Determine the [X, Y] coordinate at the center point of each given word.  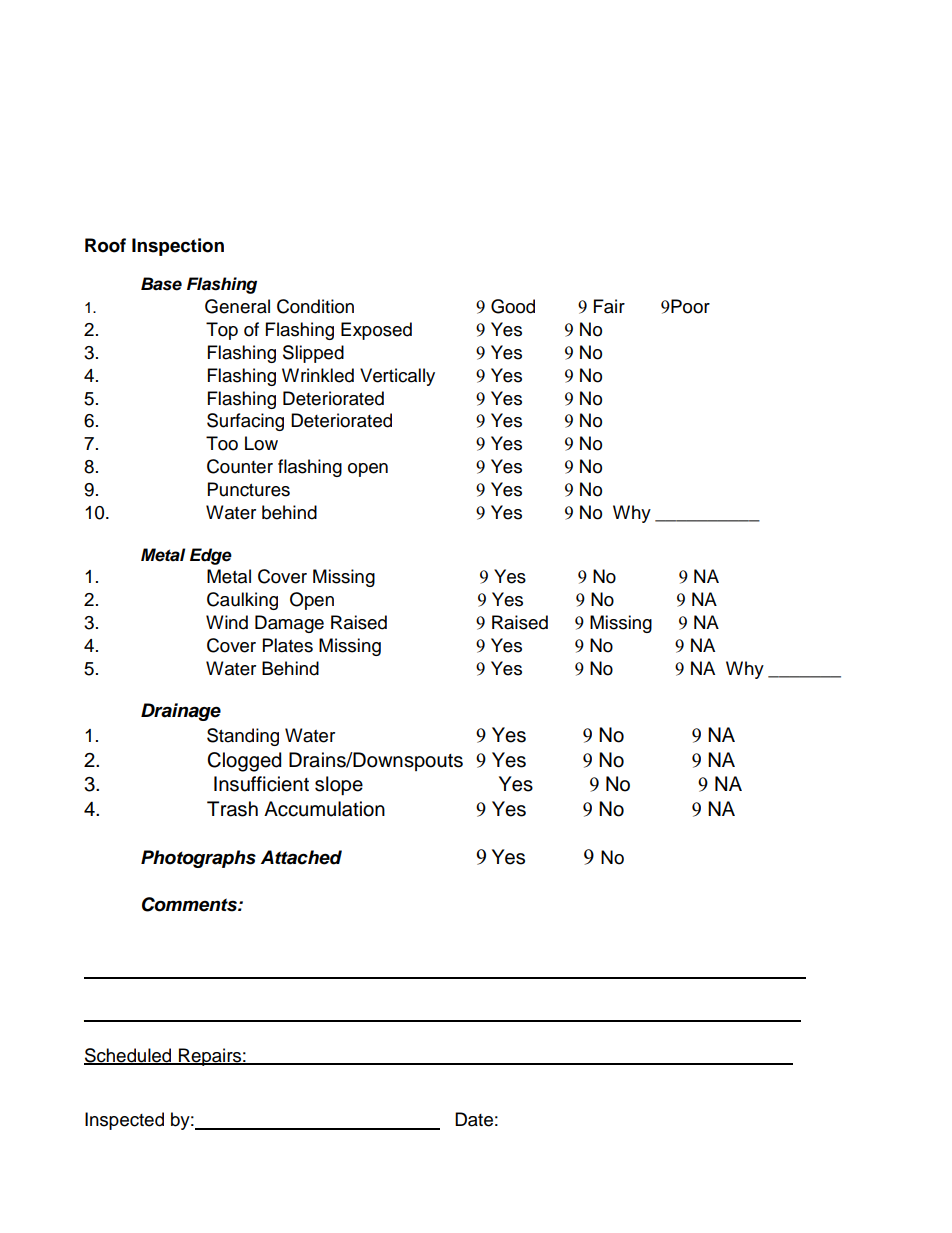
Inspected [124, 1121]
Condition [315, 306]
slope [339, 785]
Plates [288, 645]
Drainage [181, 712]
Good [513, 306]
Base [161, 284]
